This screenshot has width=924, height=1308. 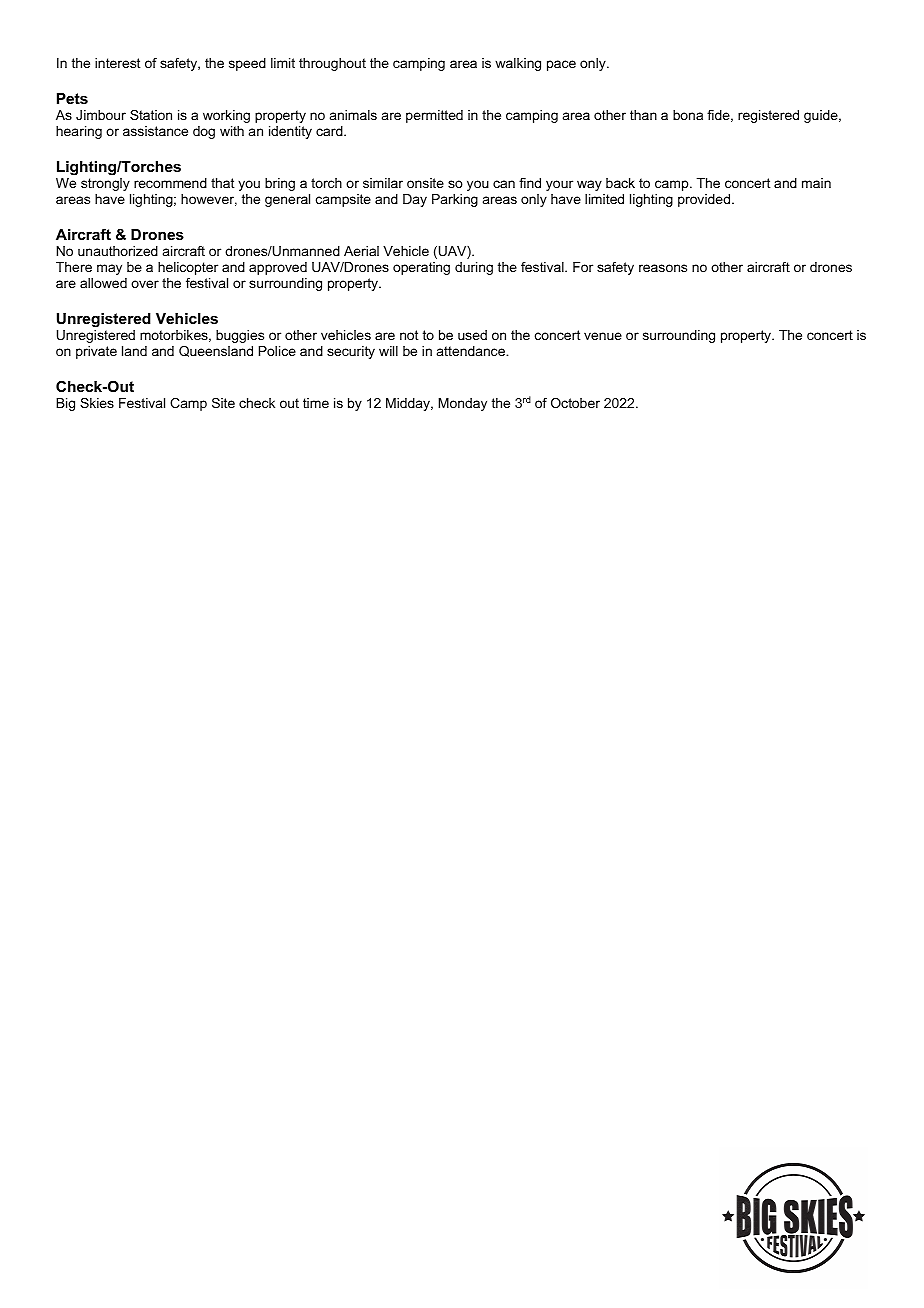 I want to click on Monday, so click(x=462, y=404).
